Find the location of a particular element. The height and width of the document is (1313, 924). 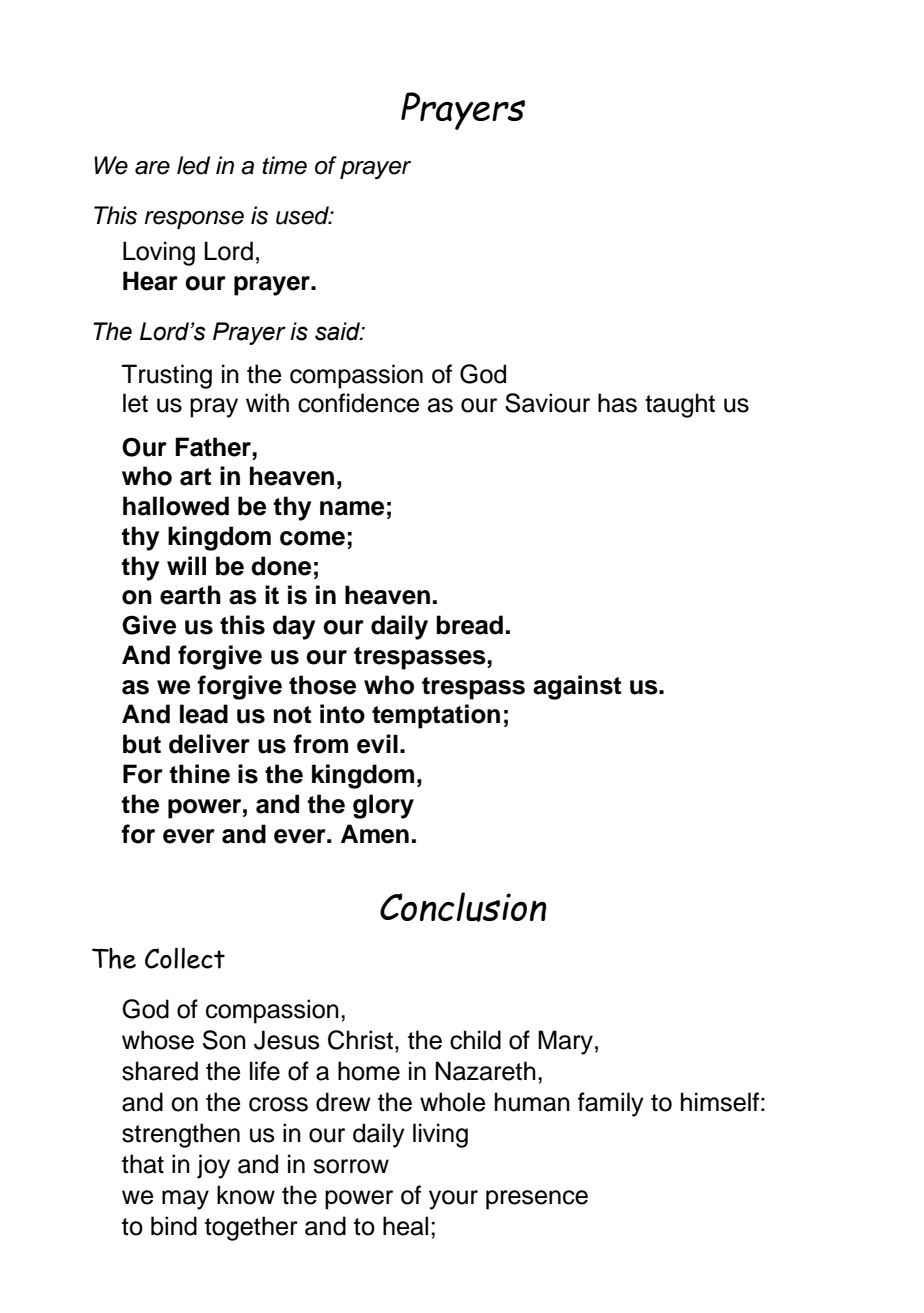

heal is located at coordinates (405, 1226).
